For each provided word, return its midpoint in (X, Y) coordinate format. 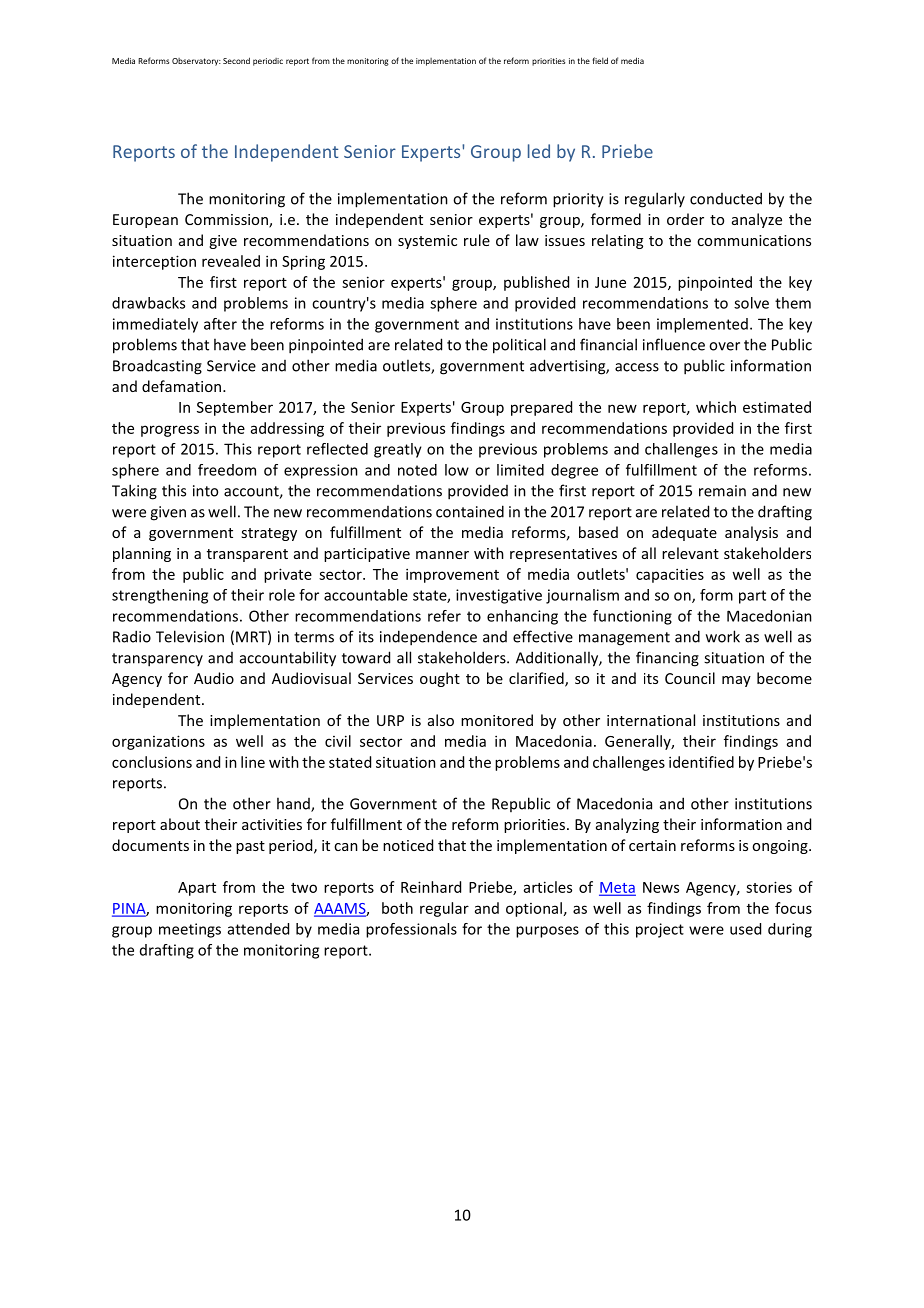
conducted (726, 198)
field (600, 60)
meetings (190, 930)
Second (236, 60)
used (745, 929)
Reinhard (431, 887)
